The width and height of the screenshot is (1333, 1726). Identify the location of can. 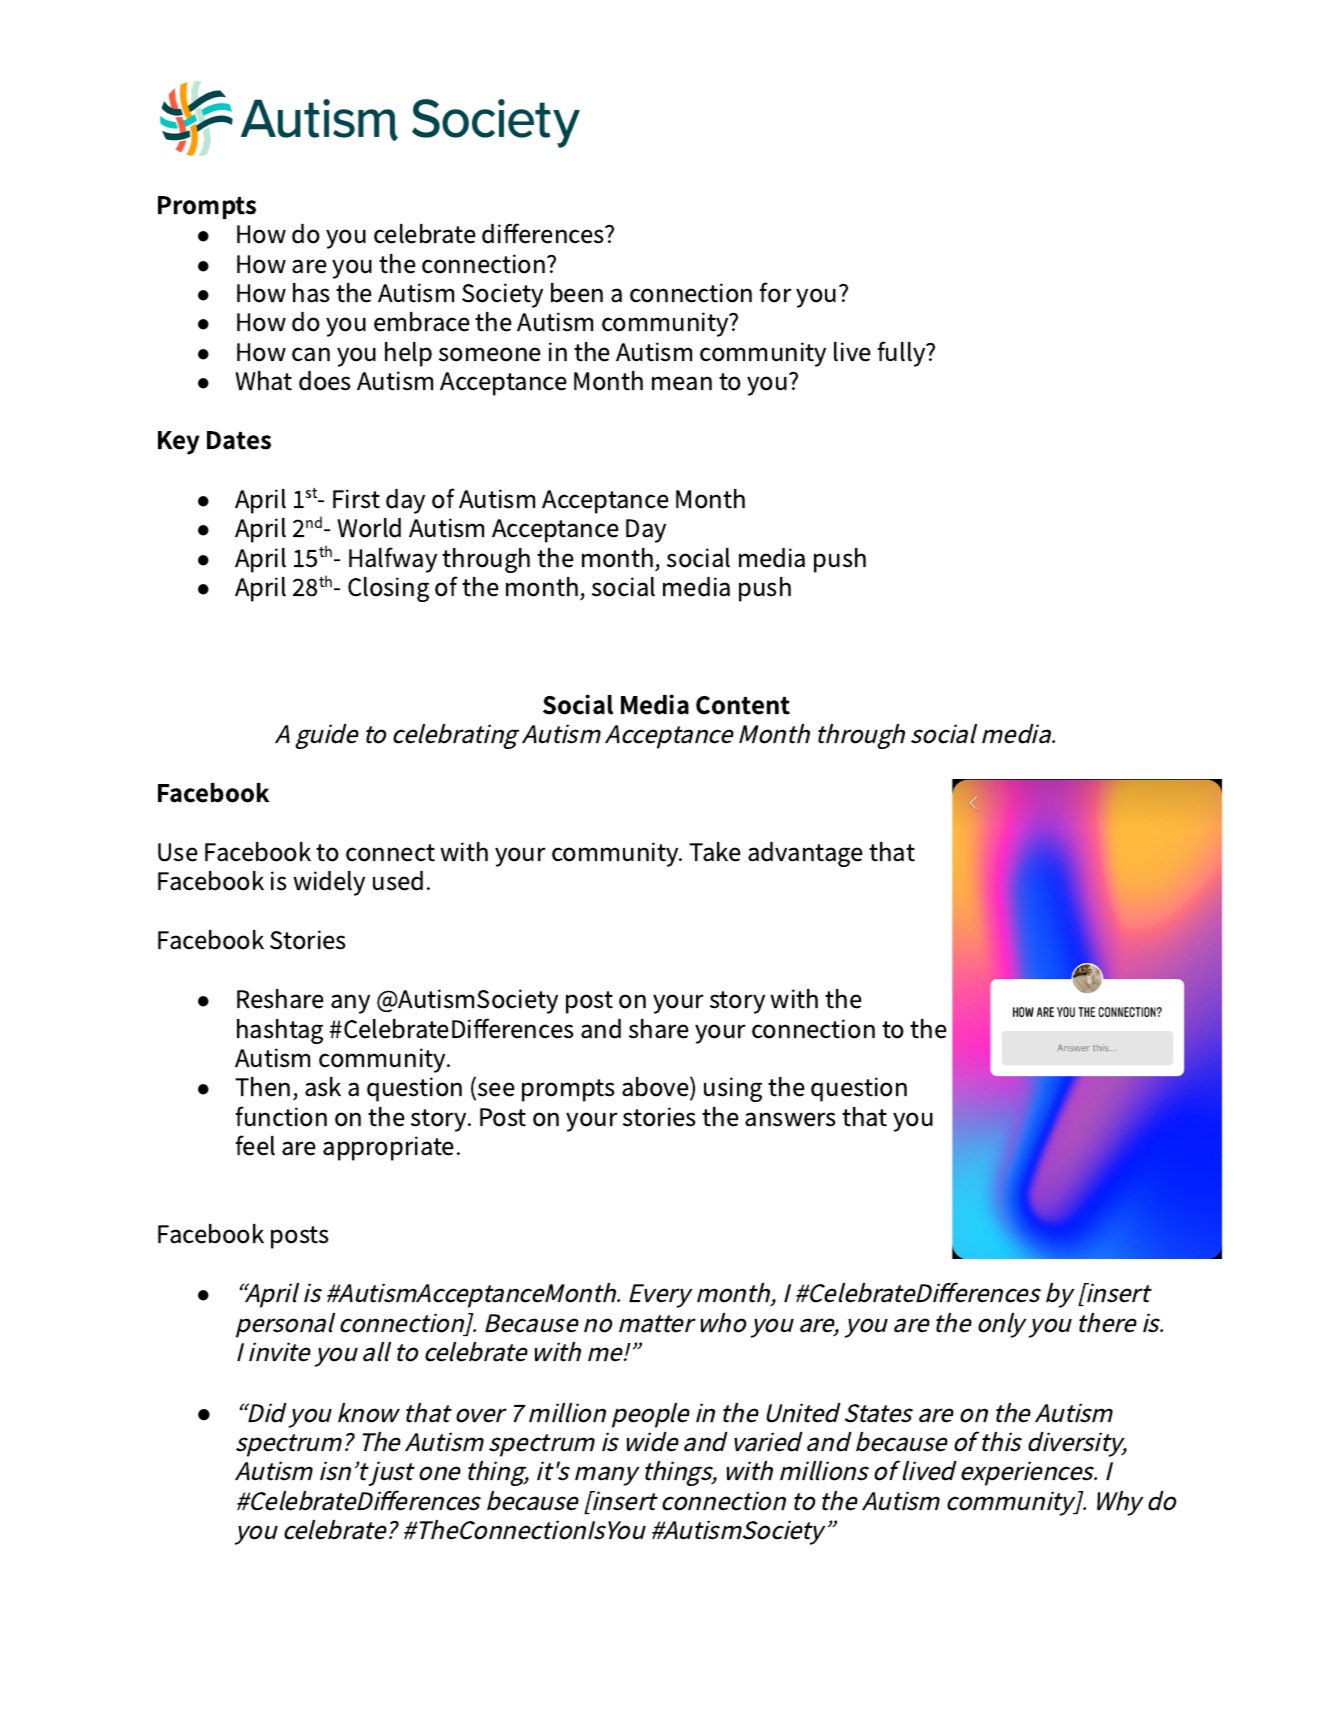
(311, 354).
